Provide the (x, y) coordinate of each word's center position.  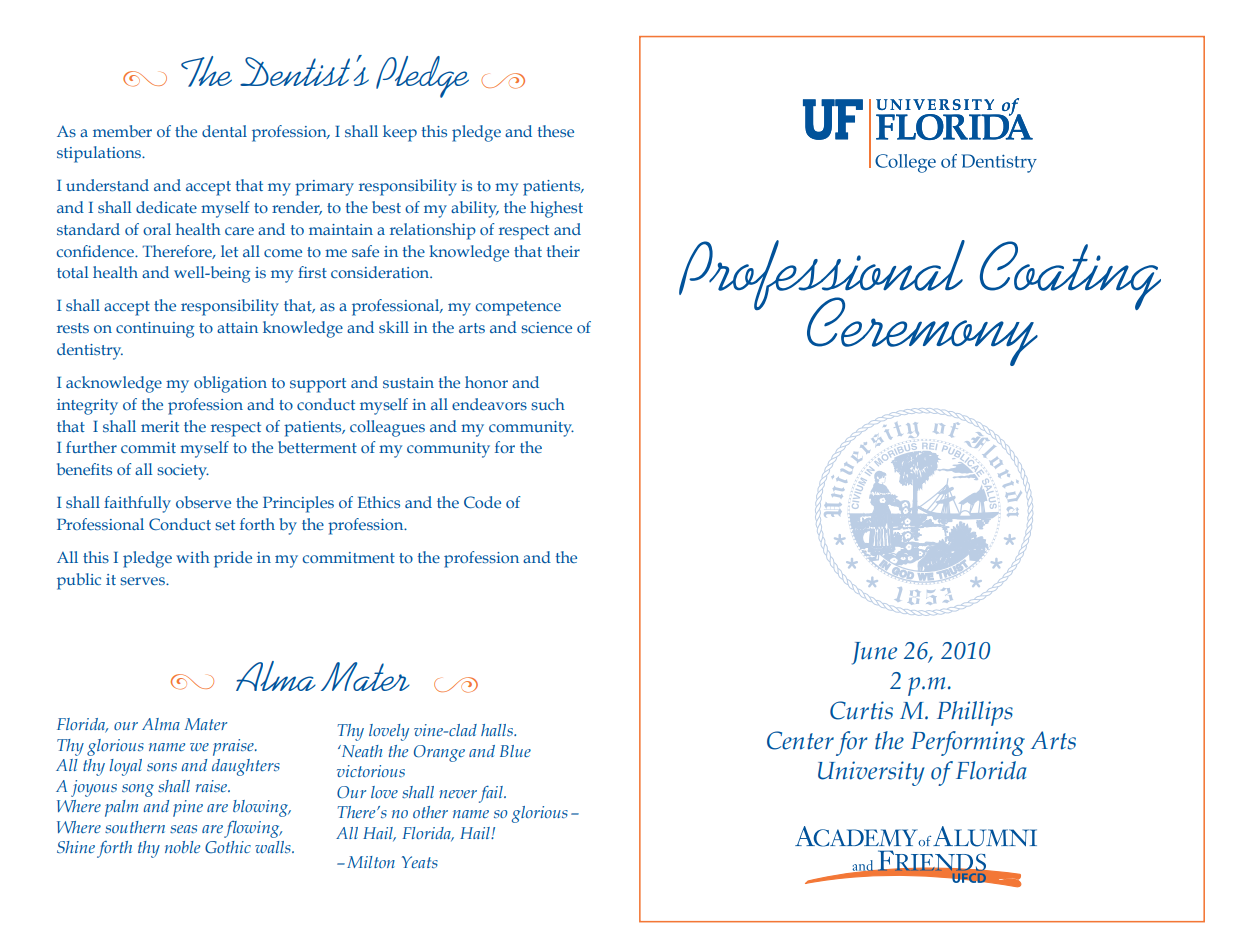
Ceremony (922, 331)
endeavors (489, 404)
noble (182, 847)
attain (237, 327)
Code (482, 502)
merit (160, 426)
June (874, 653)
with (193, 557)
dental (224, 131)
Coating (1070, 275)
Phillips (975, 713)
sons (162, 767)
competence (518, 308)
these (556, 131)
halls (498, 730)
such (548, 404)
